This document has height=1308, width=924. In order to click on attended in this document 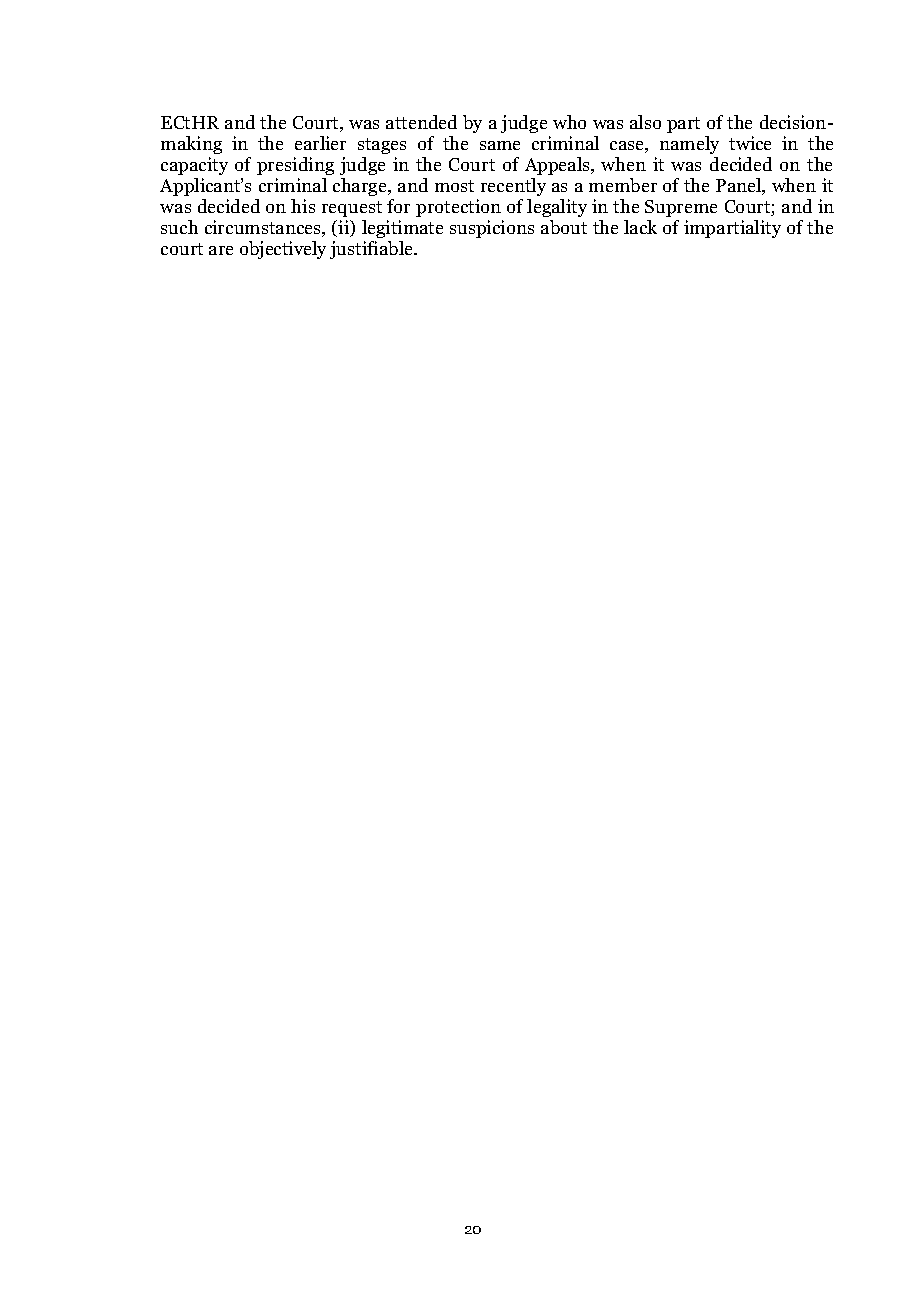, I will do `click(421, 122)`.
